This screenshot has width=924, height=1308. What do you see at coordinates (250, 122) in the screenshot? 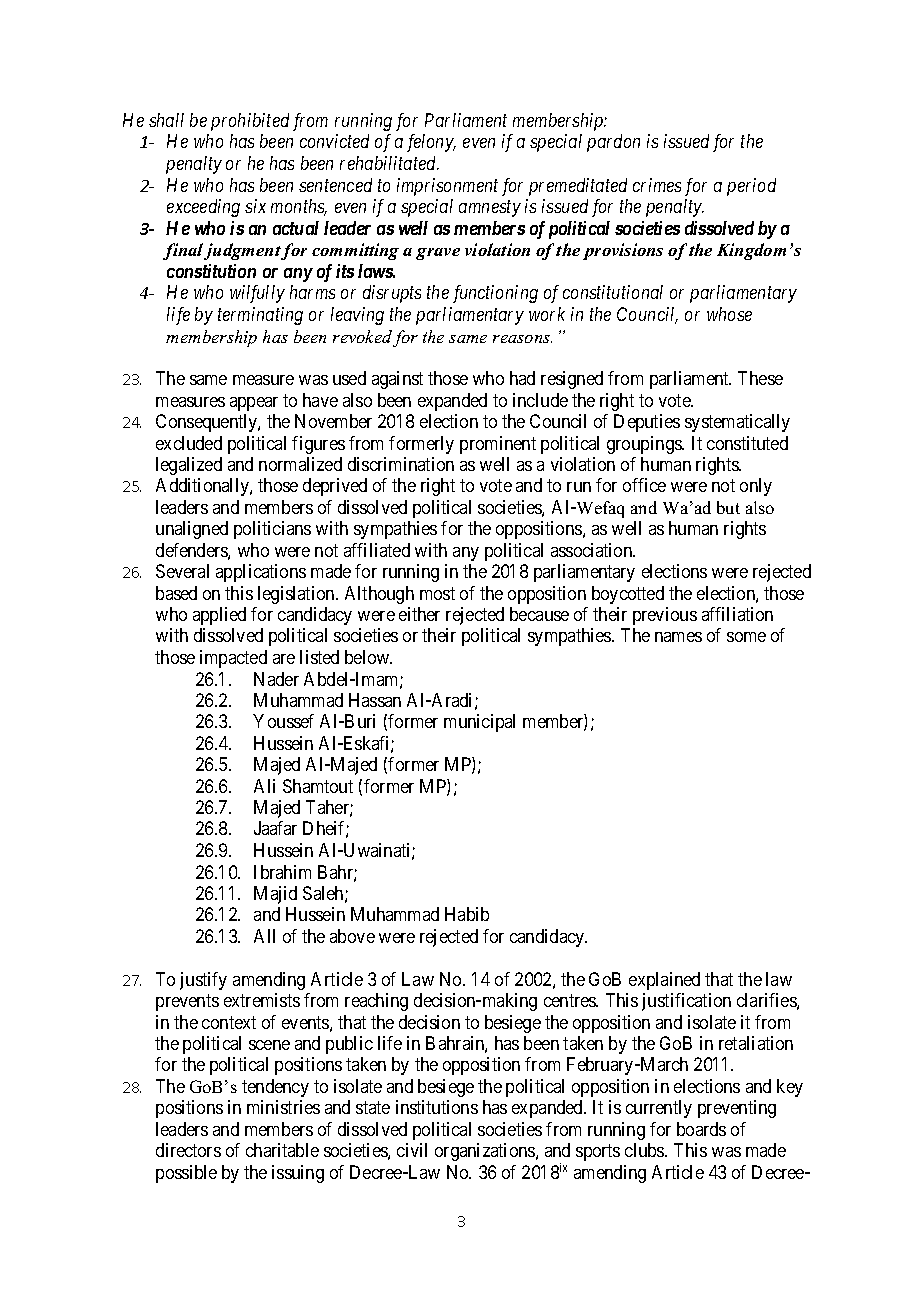
I see `prohibited` at bounding box center [250, 122].
